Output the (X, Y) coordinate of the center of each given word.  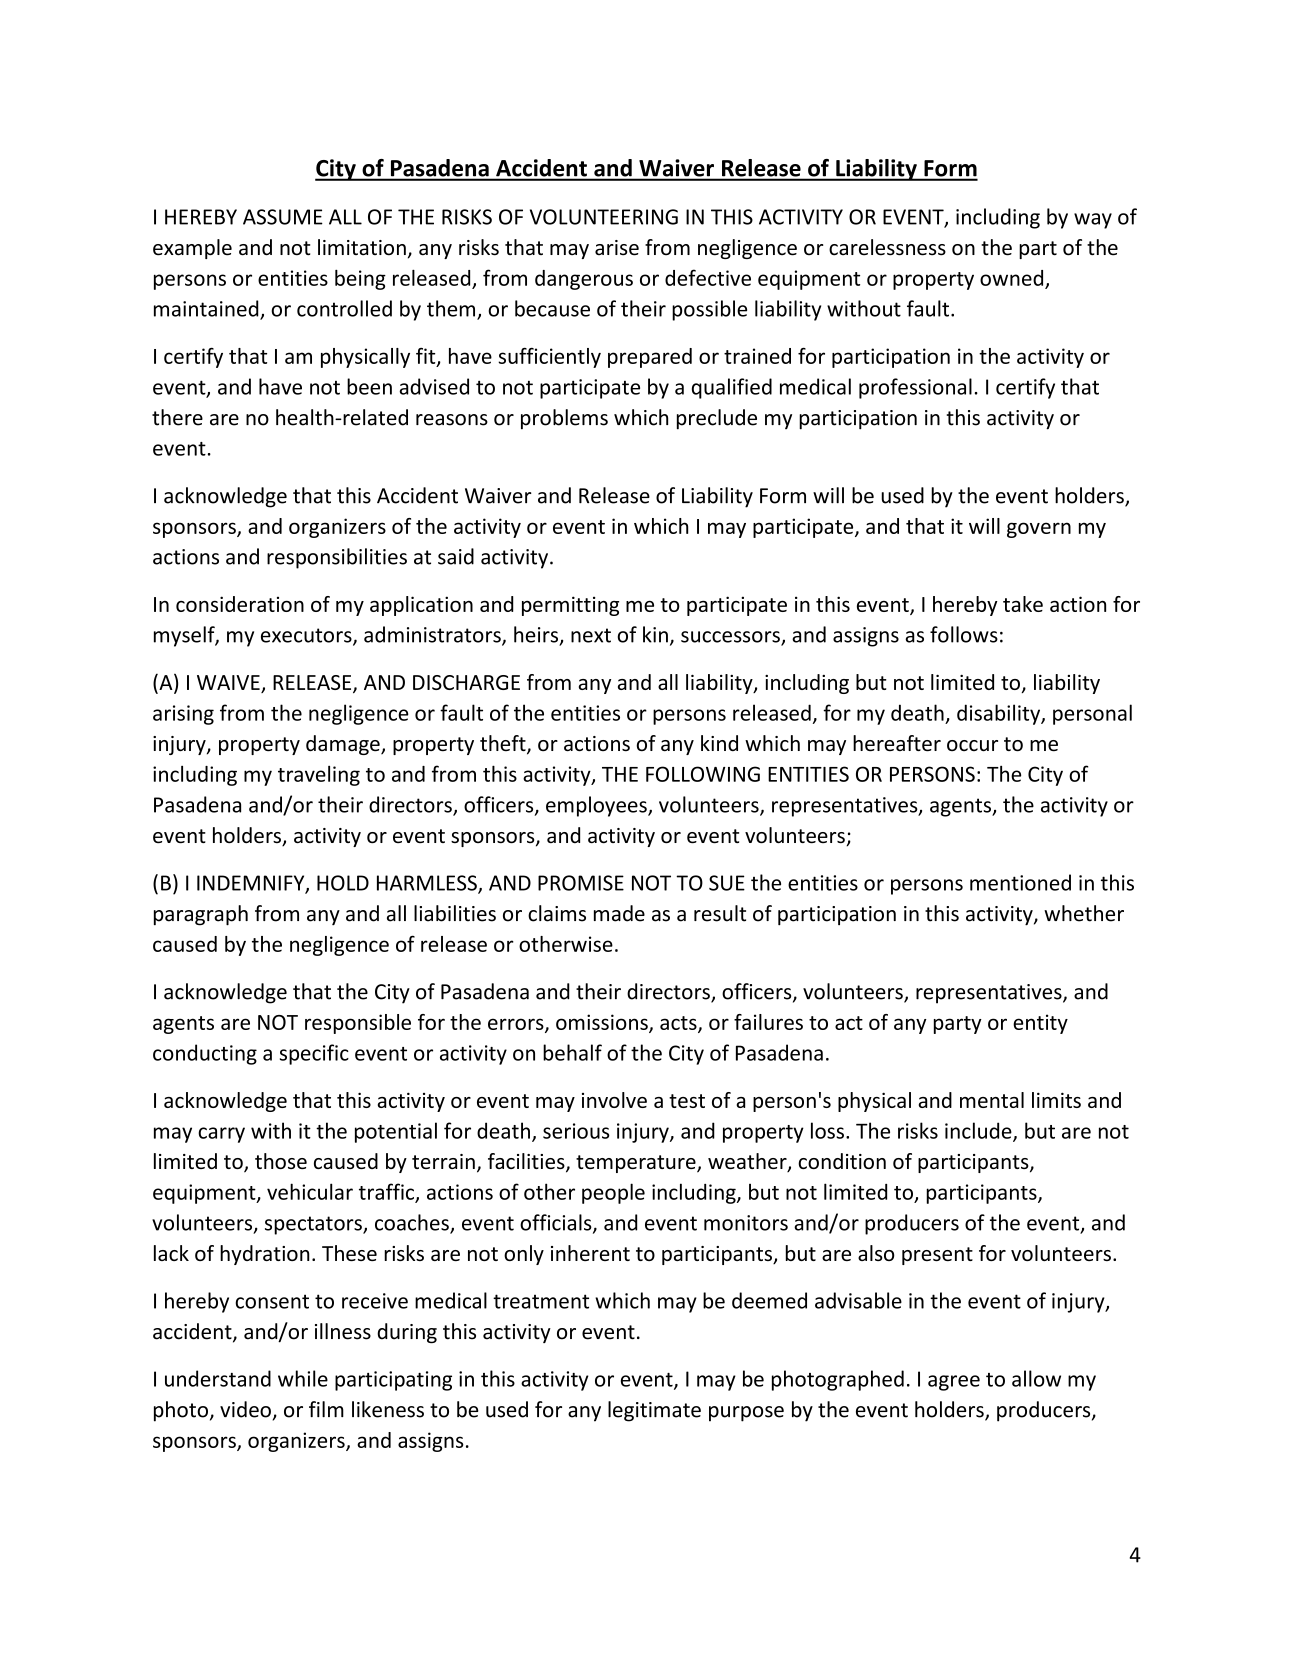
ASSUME (283, 217)
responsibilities (337, 558)
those (281, 1161)
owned (1011, 278)
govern (1039, 530)
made (619, 913)
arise (617, 248)
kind (719, 743)
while (303, 1378)
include (979, 1131)
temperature (637, 1164)
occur (972, 746)
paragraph (201, 915)
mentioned (1020, 882)
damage (344, 745)
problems (564, 419)
